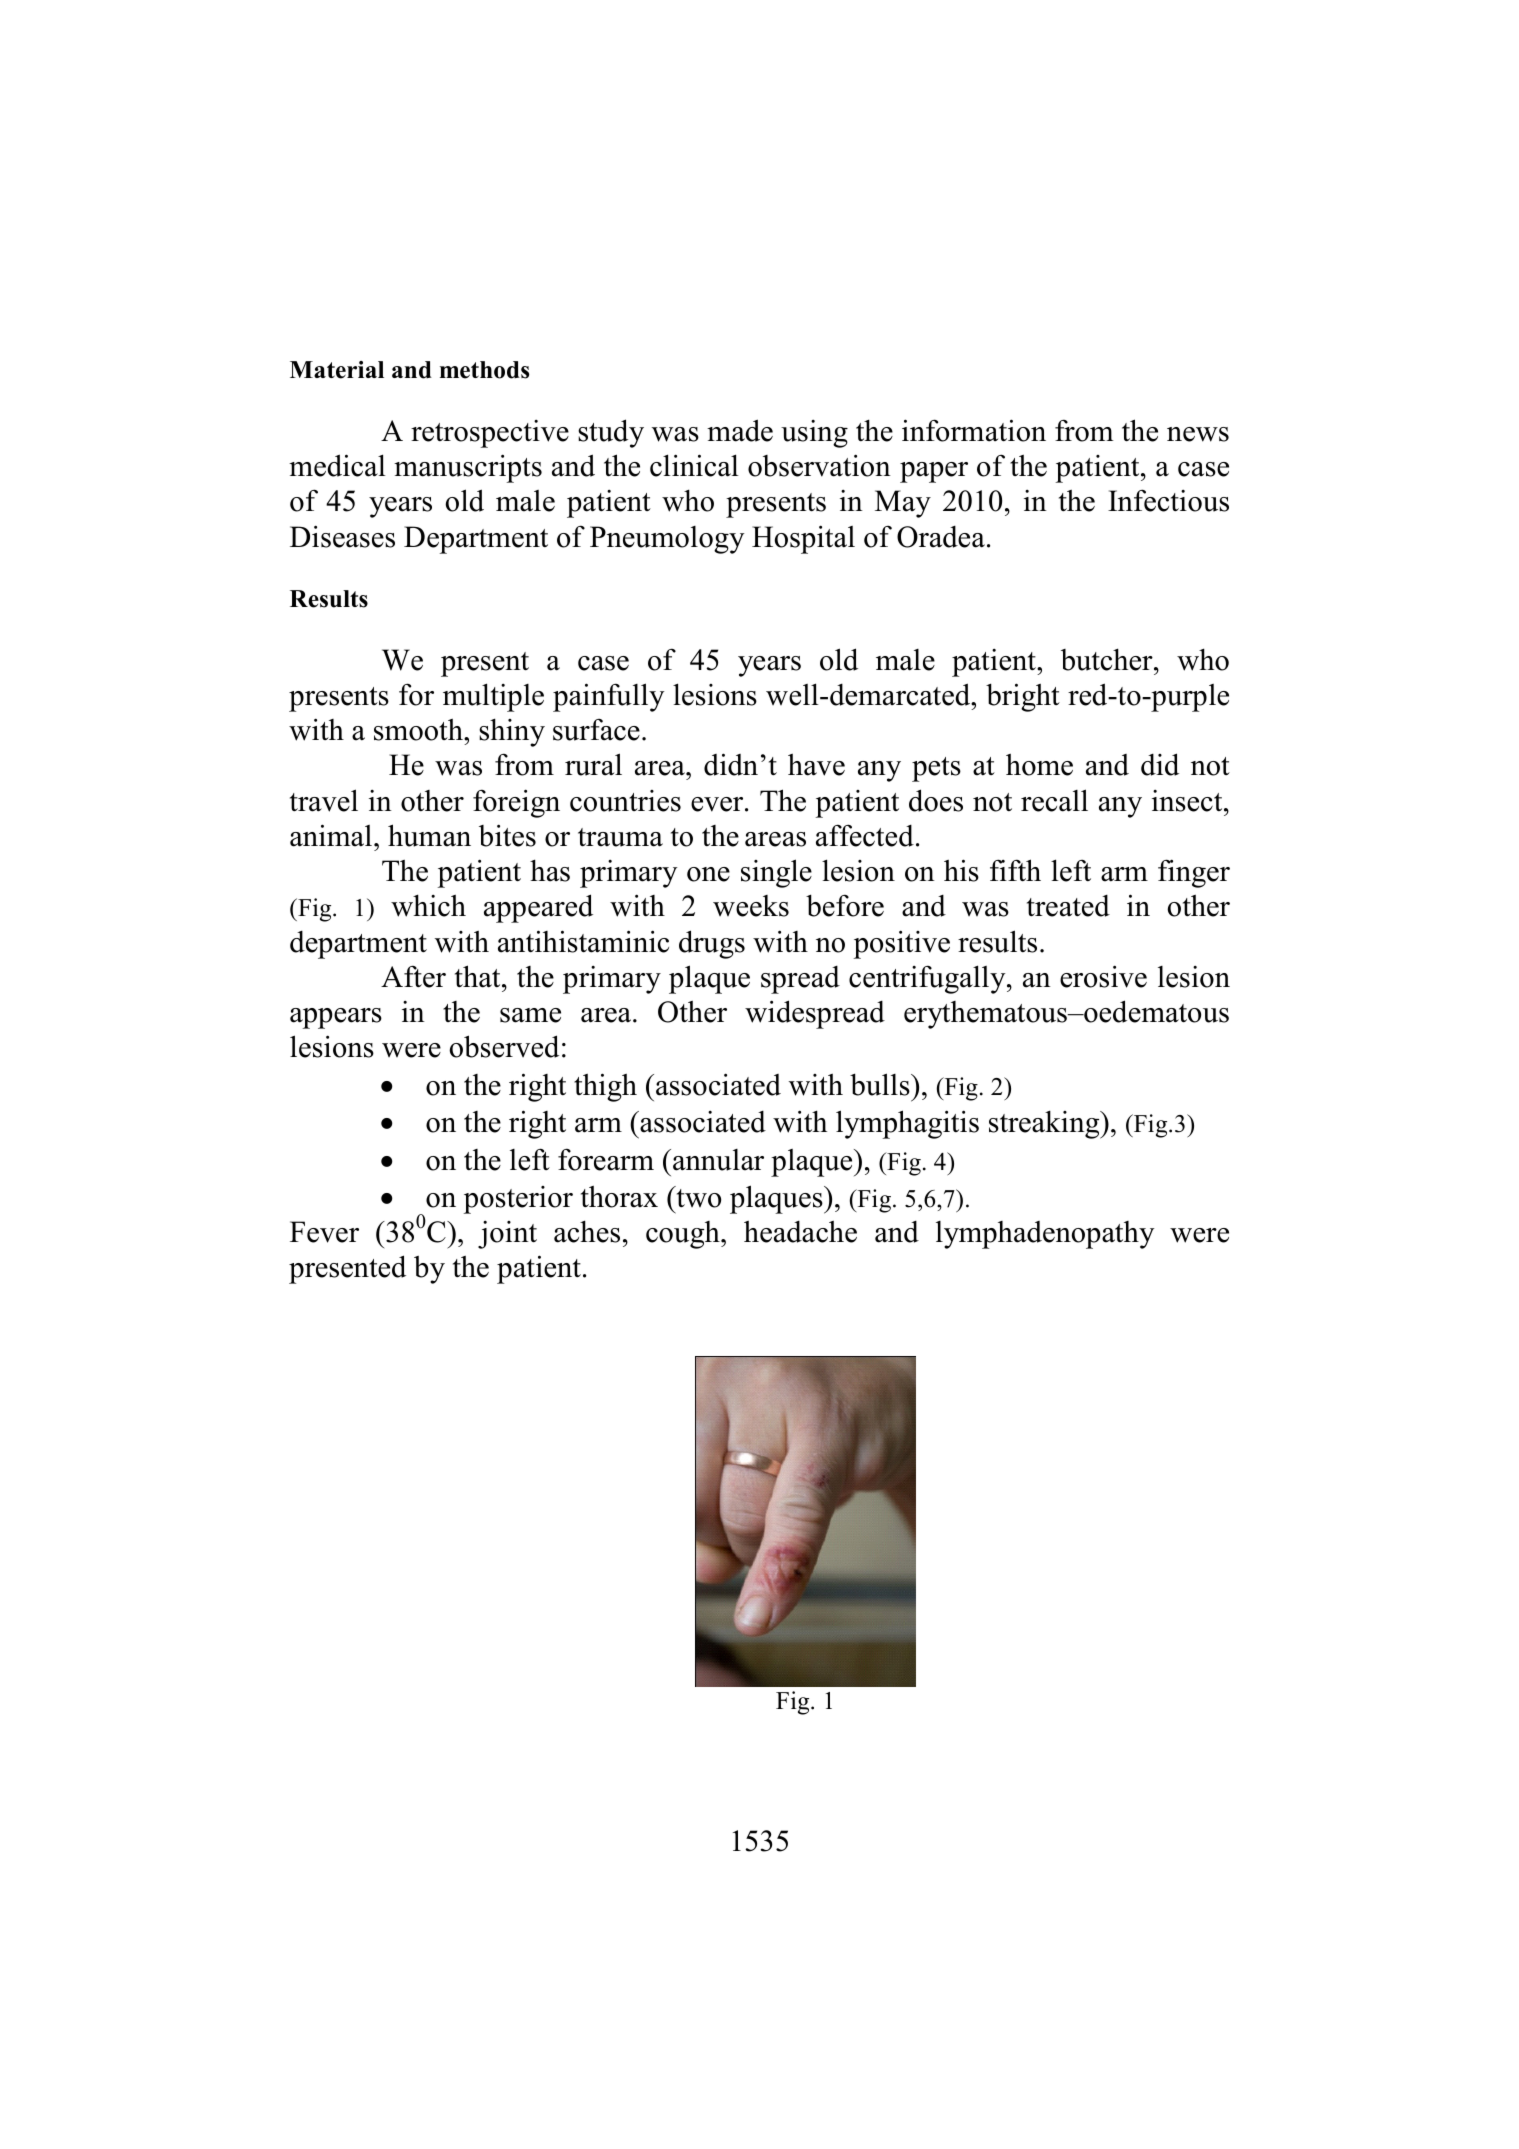 Image resolution: width=1519 pixels, height=2149 pixels. I want to click on butcher, so click(1108, 659).
